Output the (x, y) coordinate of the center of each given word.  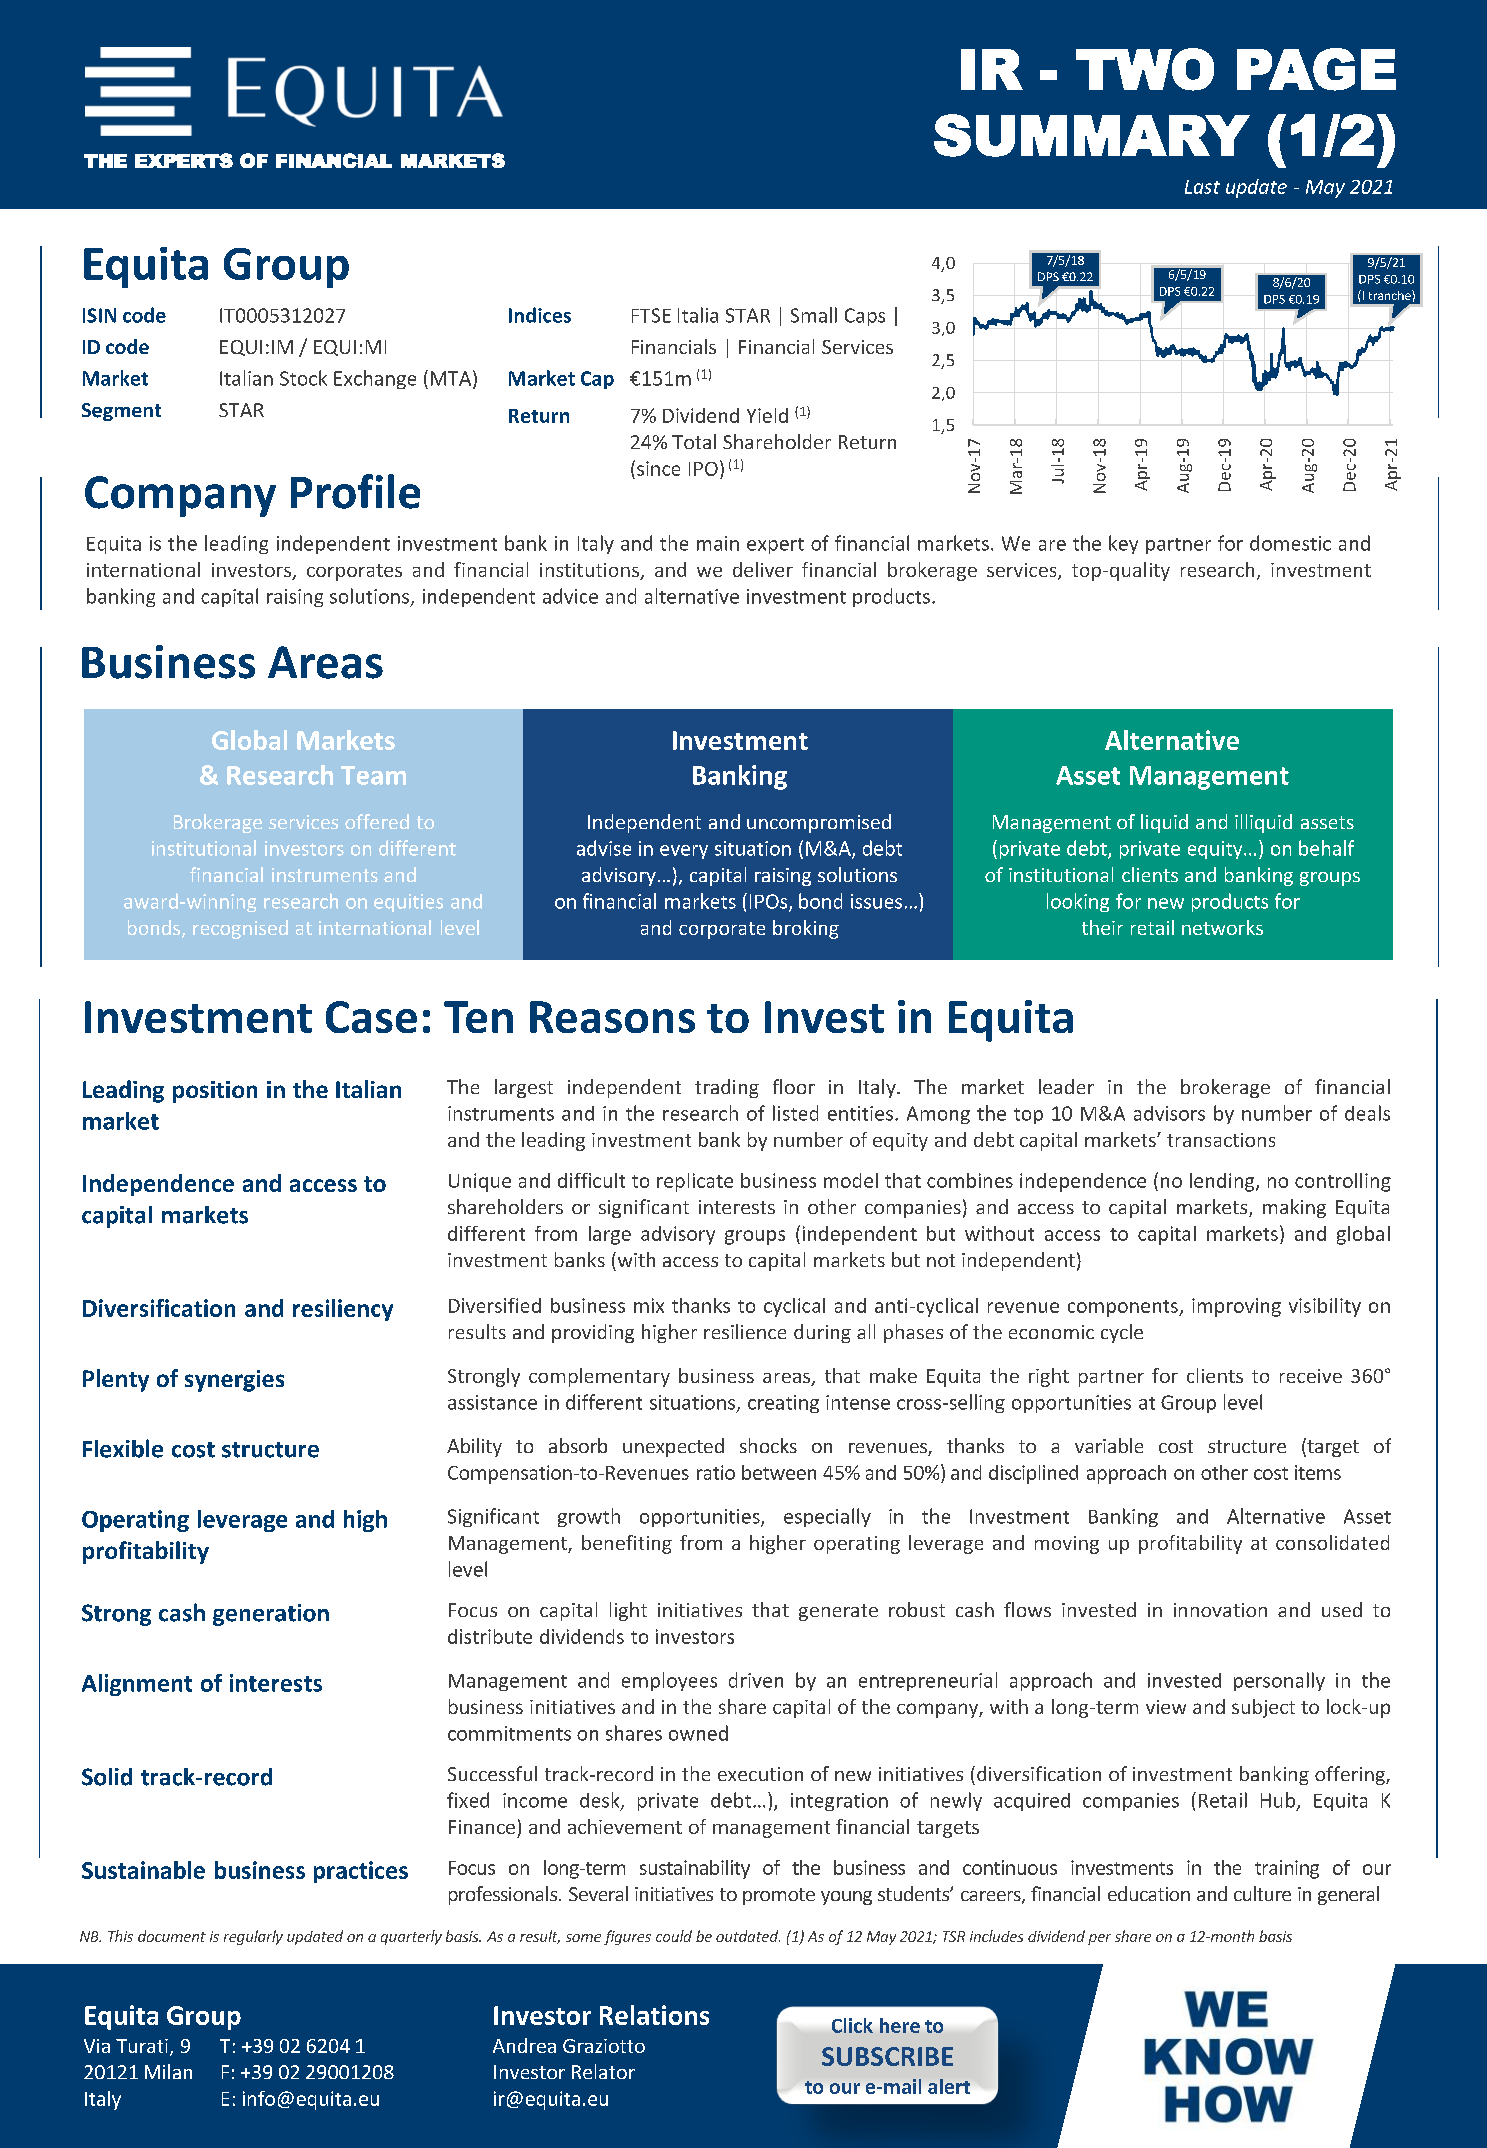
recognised (240, 929)
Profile (355, 491)
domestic (1290, 543)
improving (1236, 1307)
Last (1202, 187)
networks (1222, 927)
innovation (1220, 1610)
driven (756, 1680)
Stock (303, 378)
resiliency (343, 1310)
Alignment (137, 1685)
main (718, 543)
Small (814, 315)
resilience (745, 1331)
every (684, 852)
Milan (168, 2071)
